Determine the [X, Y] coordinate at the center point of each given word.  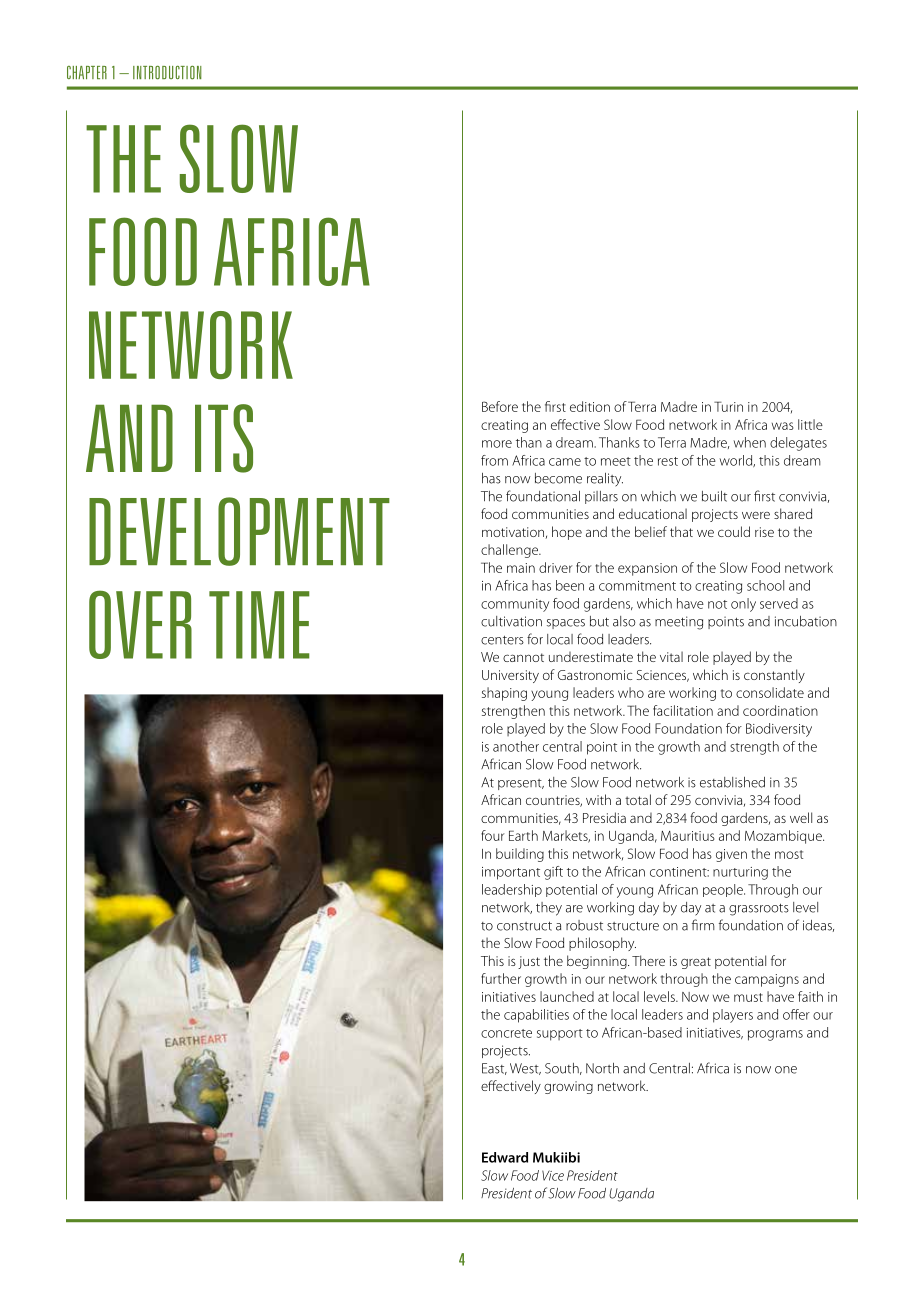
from [494, 460]
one [786, 1070]
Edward [505, 1157]
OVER [140, 624]
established [732, 782]
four [492, 835]
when [750, 442]
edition [590, 406]
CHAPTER [87, 72]
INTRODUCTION [167, 73]
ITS [224, 438]
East [494, 1069]
